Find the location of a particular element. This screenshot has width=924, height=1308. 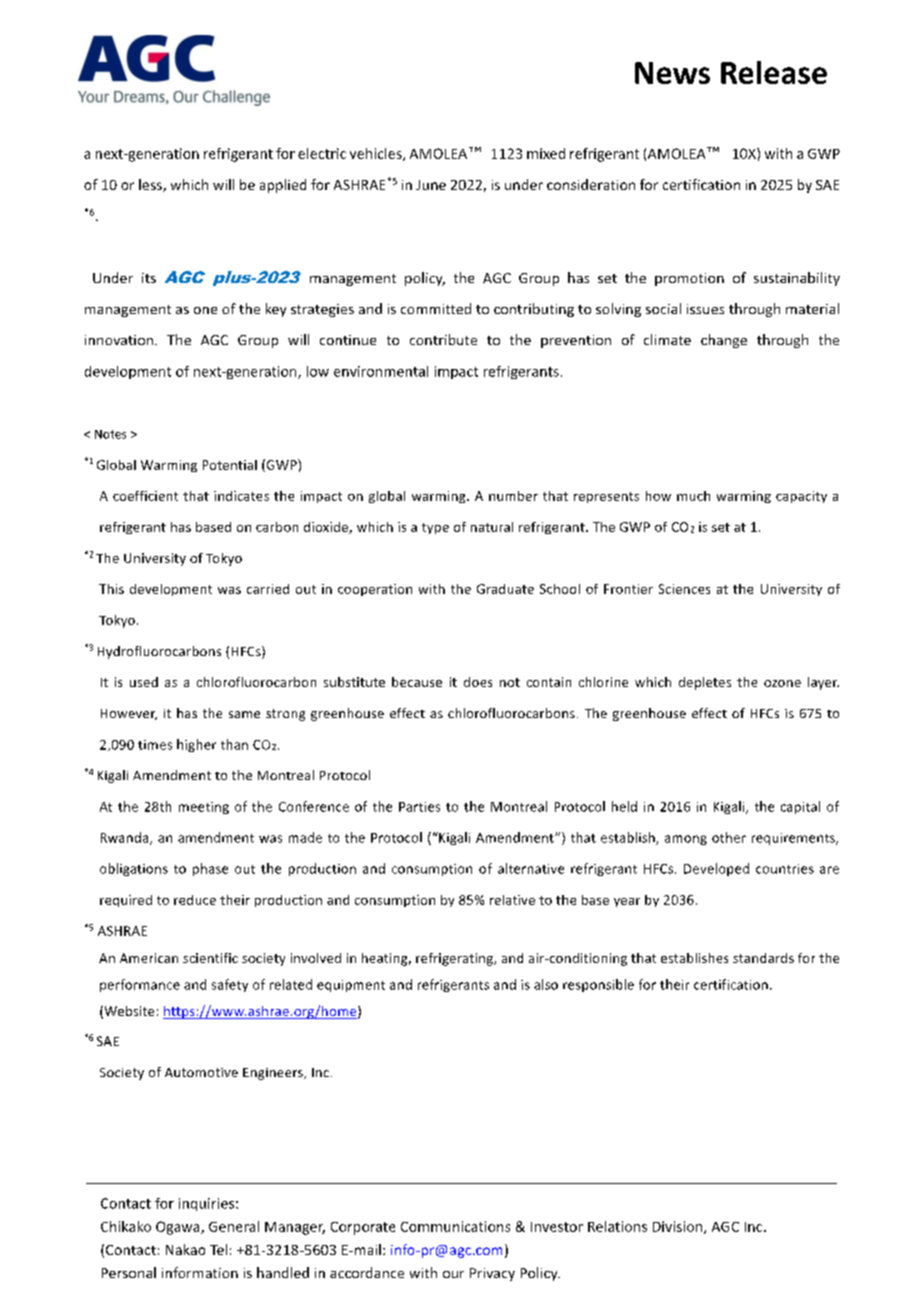

Ogawa is located at coordinates (179, 1228).
